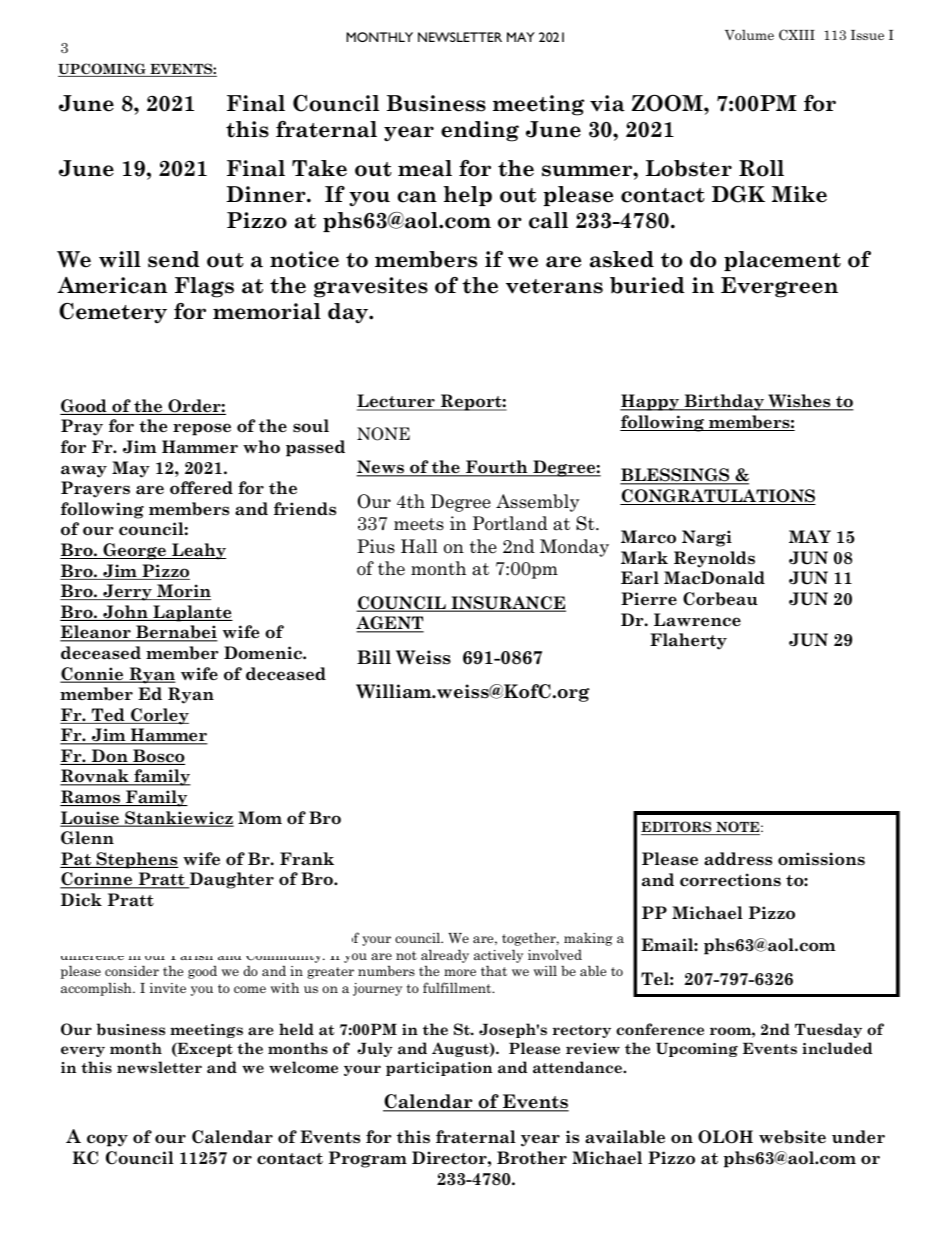  I want to click on ending, so click(480, 131).
